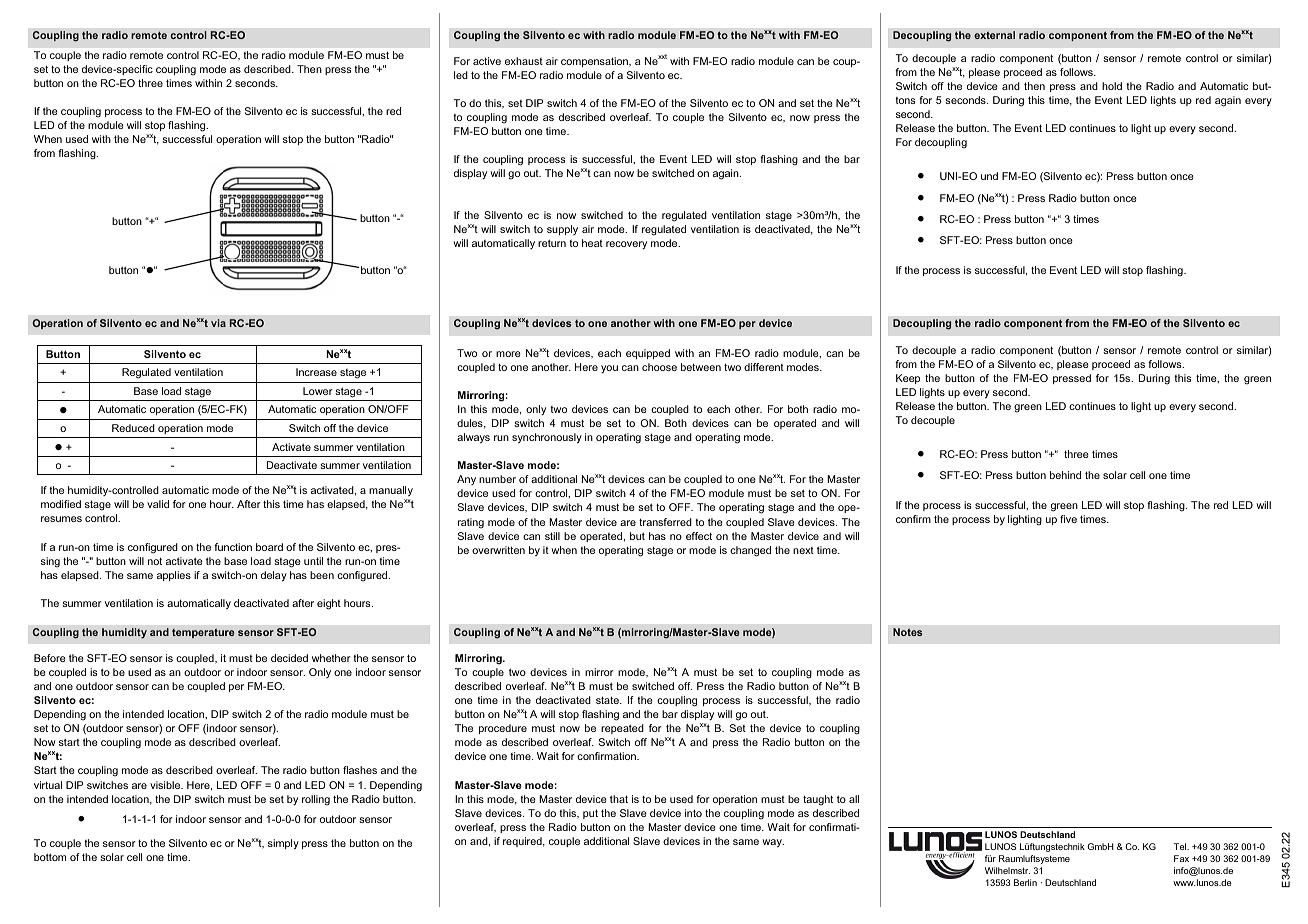 The image size is (1308, 924). What do you see at coordinates (1025, 882) in the screenshot?
I see `Berlin` at bounding box center [1025, 882].
